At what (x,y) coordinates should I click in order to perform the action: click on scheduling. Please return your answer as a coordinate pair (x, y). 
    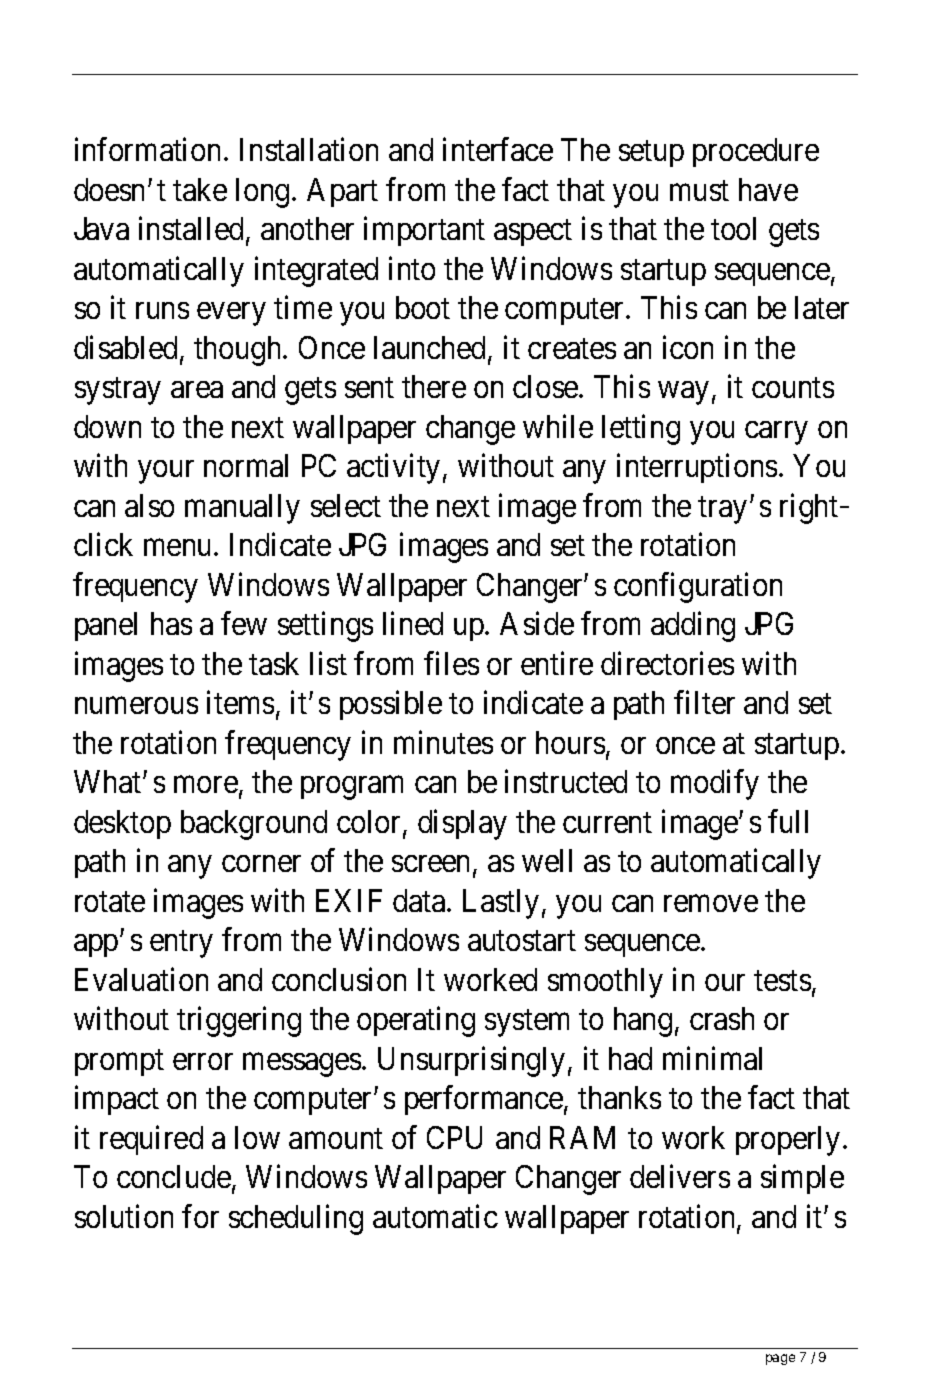
    Looking at the image, I should click on (296, 1219).
